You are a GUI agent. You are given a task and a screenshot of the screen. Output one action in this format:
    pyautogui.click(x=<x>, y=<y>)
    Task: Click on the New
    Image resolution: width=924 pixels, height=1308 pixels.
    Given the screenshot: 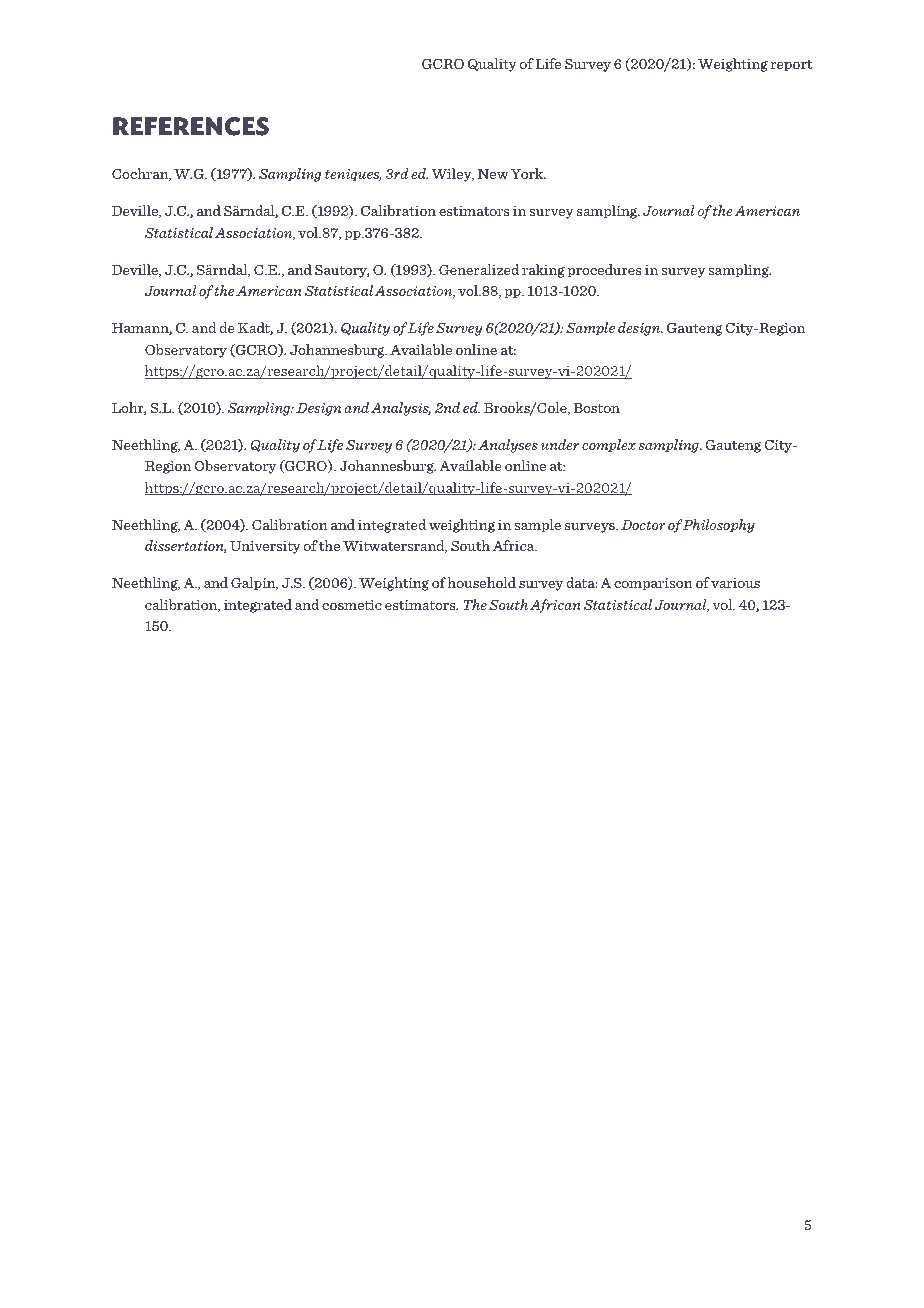 What is the action you would take?
    pyautogui.click(x=493, y=174)
